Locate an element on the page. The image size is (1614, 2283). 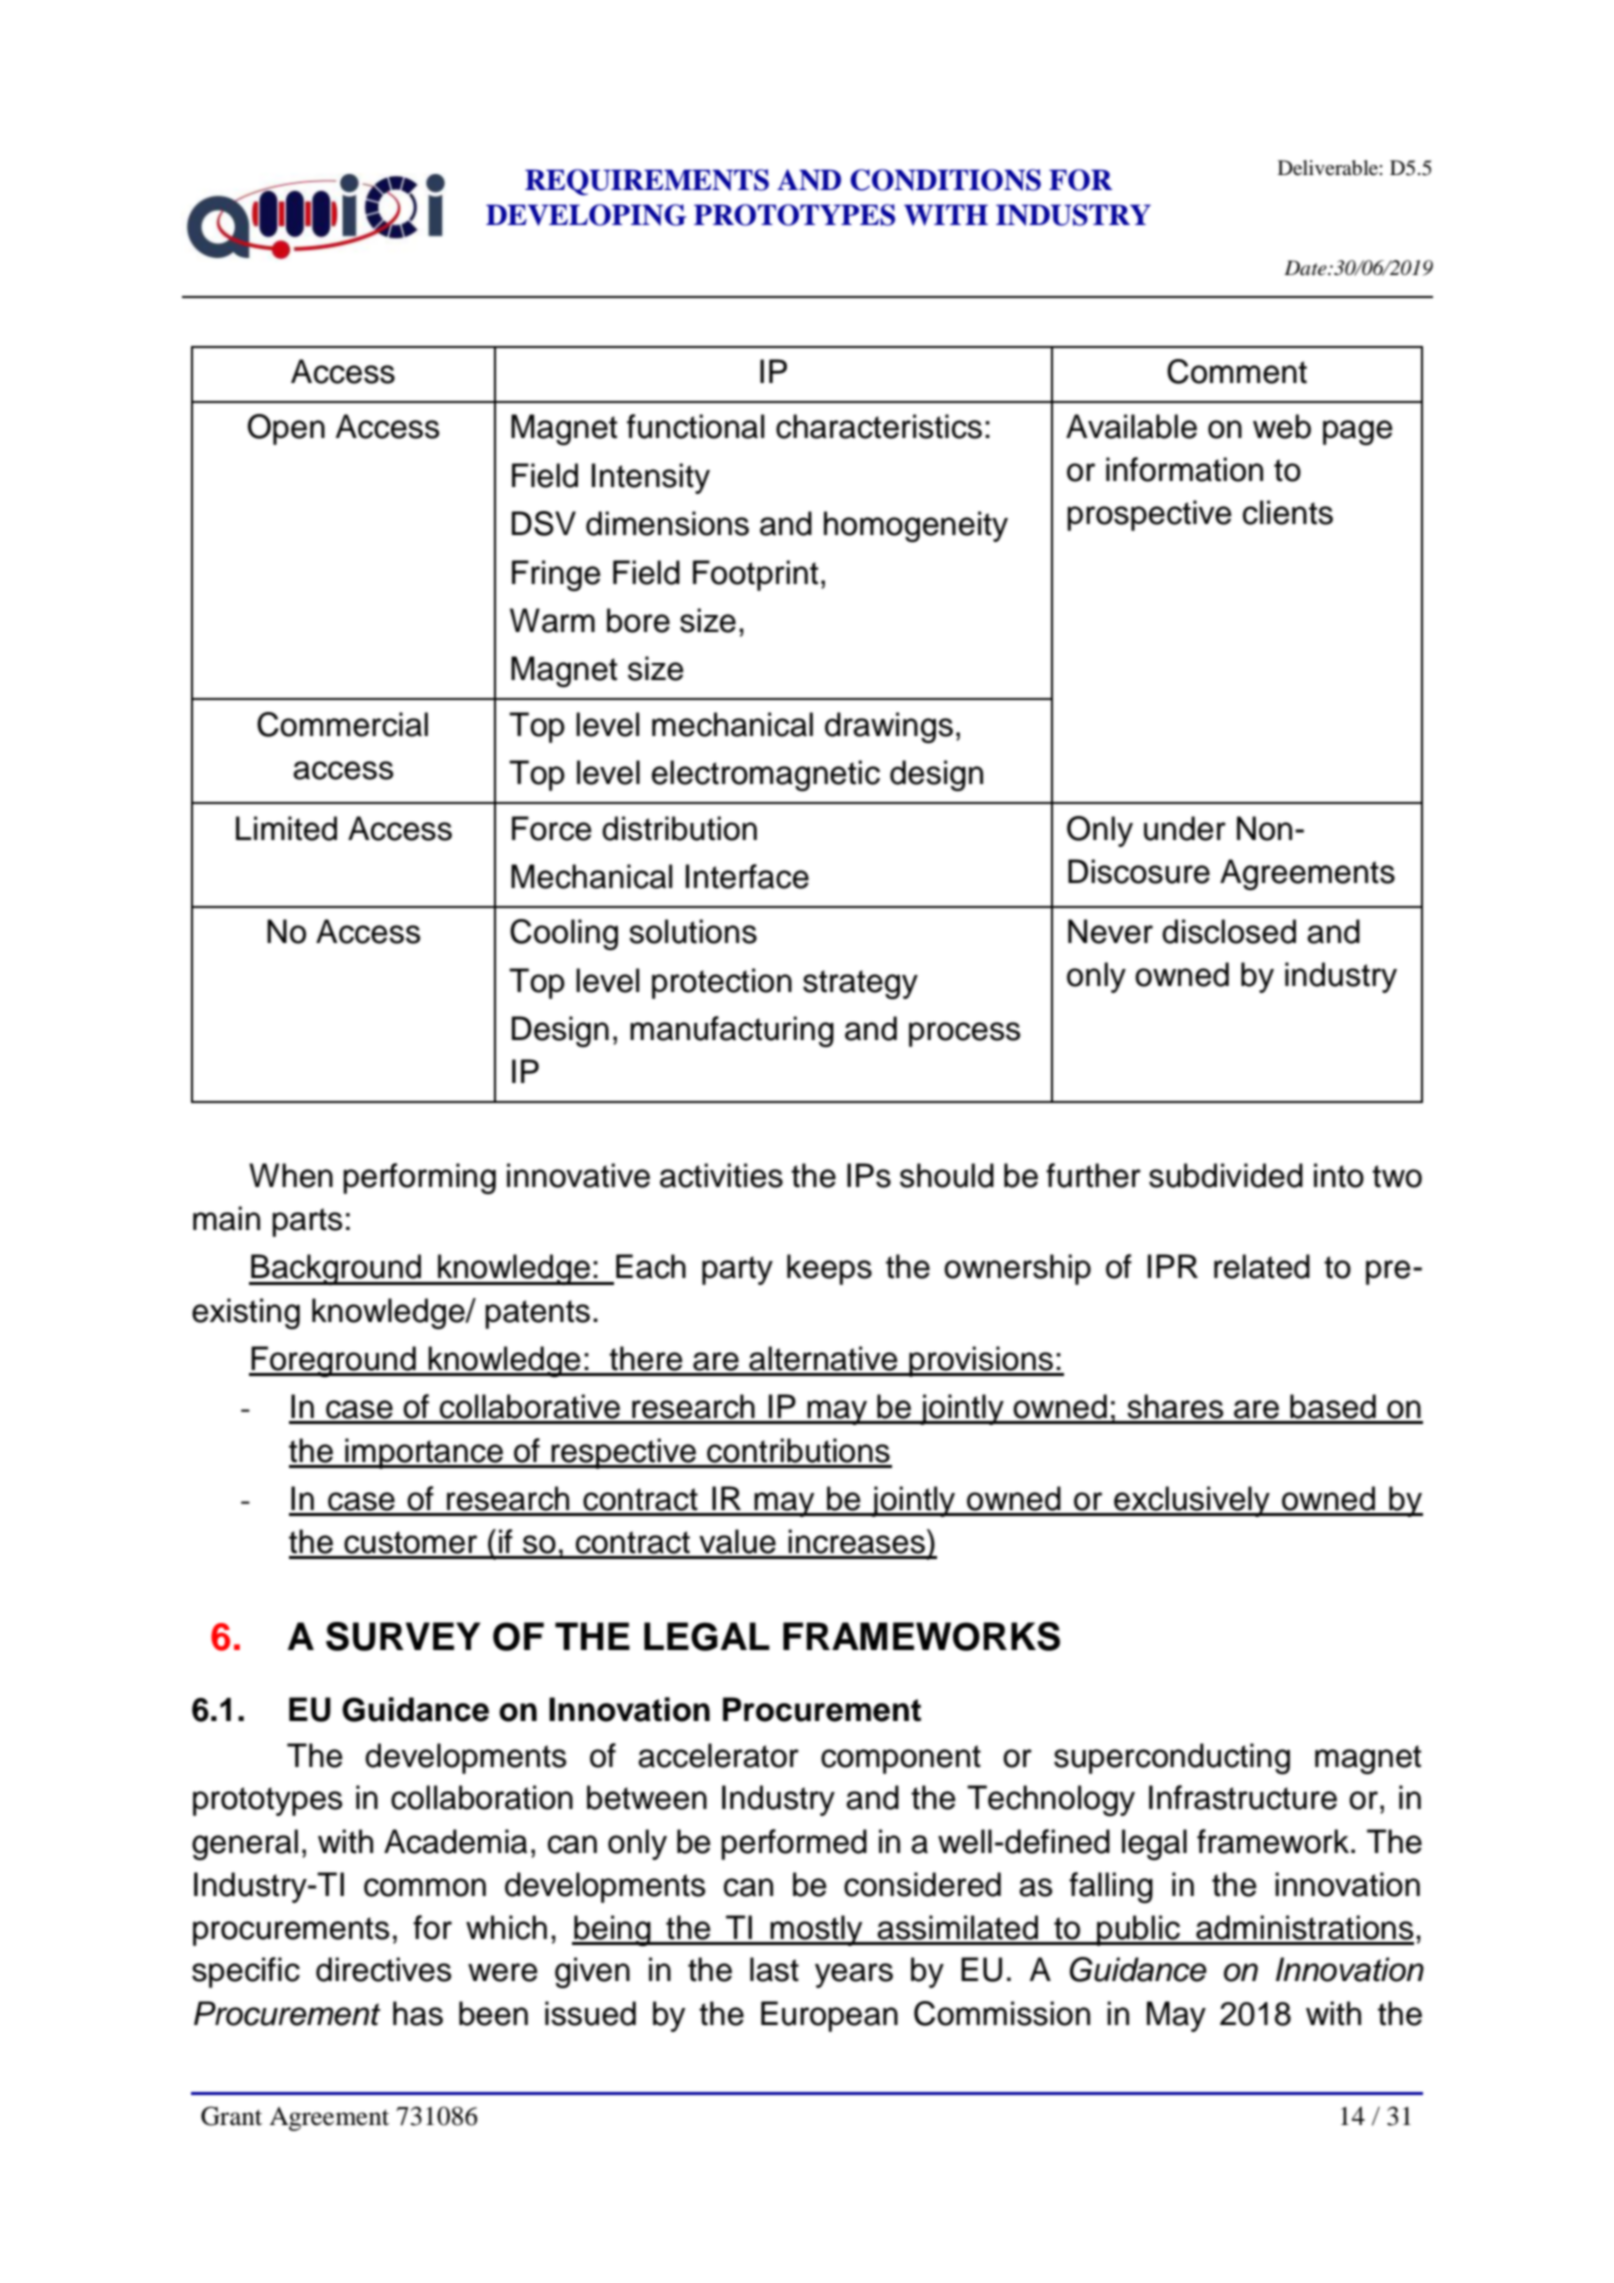
exclusively is located at coordinates (1192, 1501).
